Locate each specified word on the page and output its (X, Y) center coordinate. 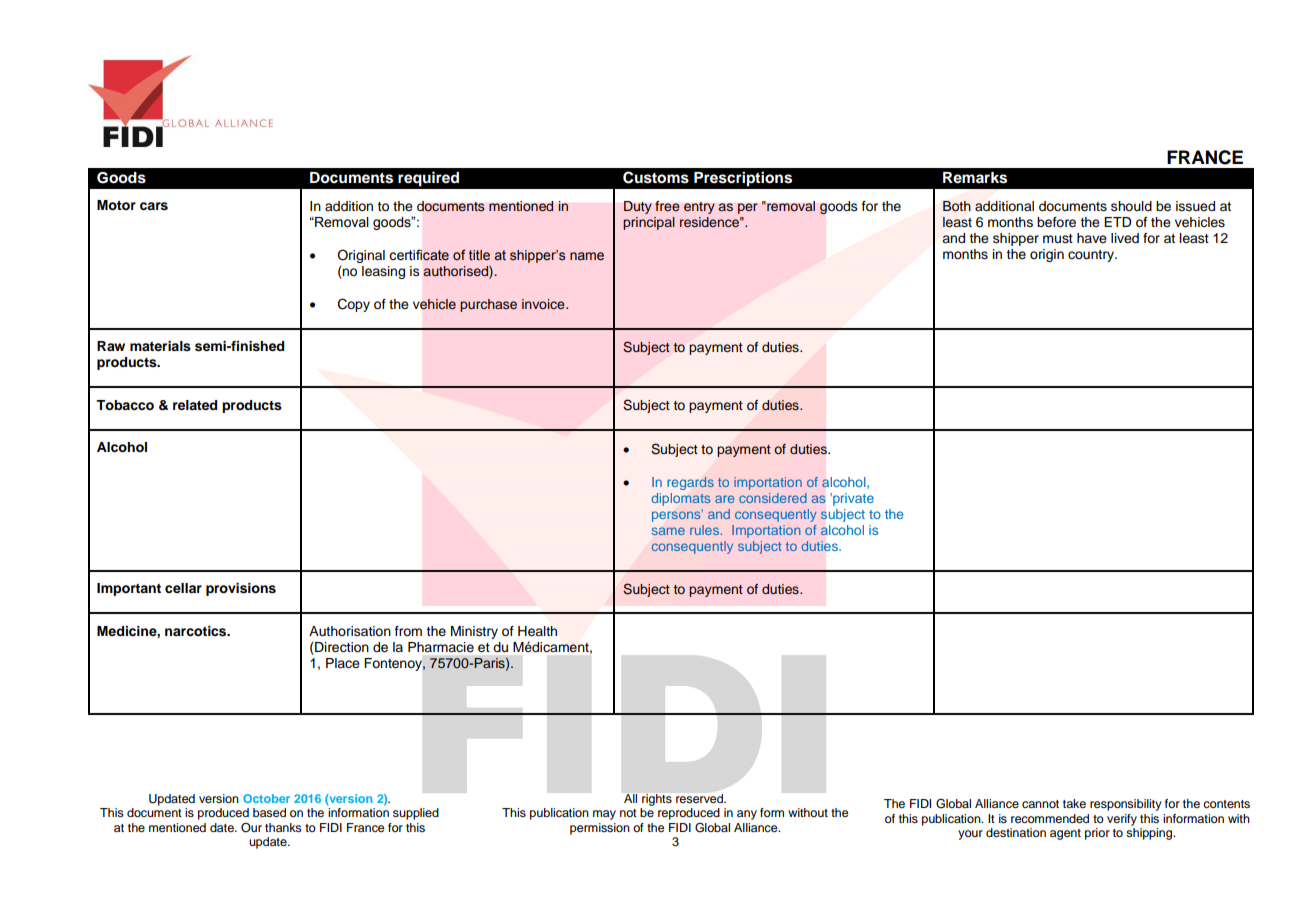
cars (154, 206)
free (667, 206)
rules (704, 530)
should (1131, 206)
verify (1122, 820)
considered (773, 498)
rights (657, 800)
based (269, 812)
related (195, 405)
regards (690, 483)
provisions (241, 589)
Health (537, 631)
